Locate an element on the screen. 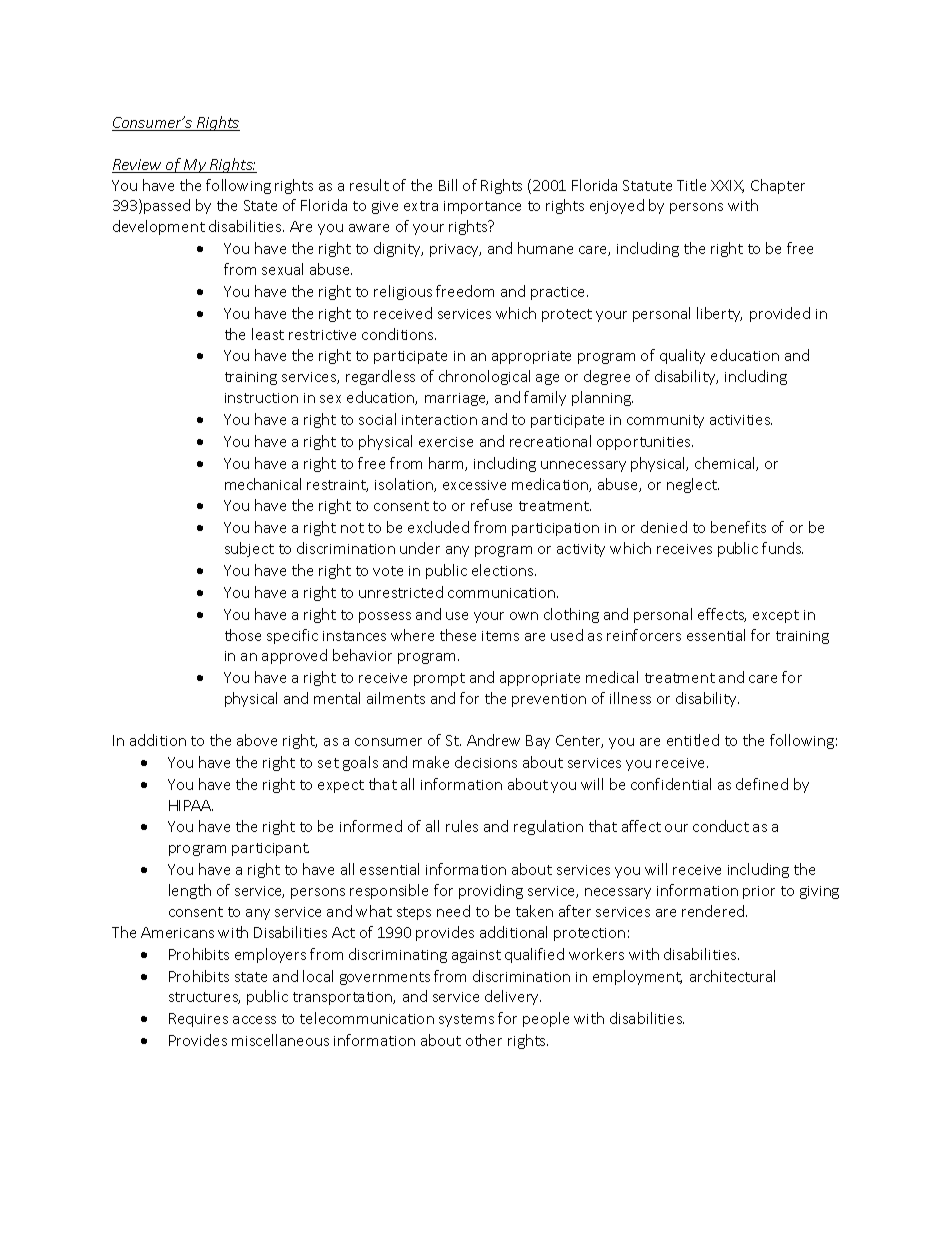  effects is located at coordinates (722, 615).
